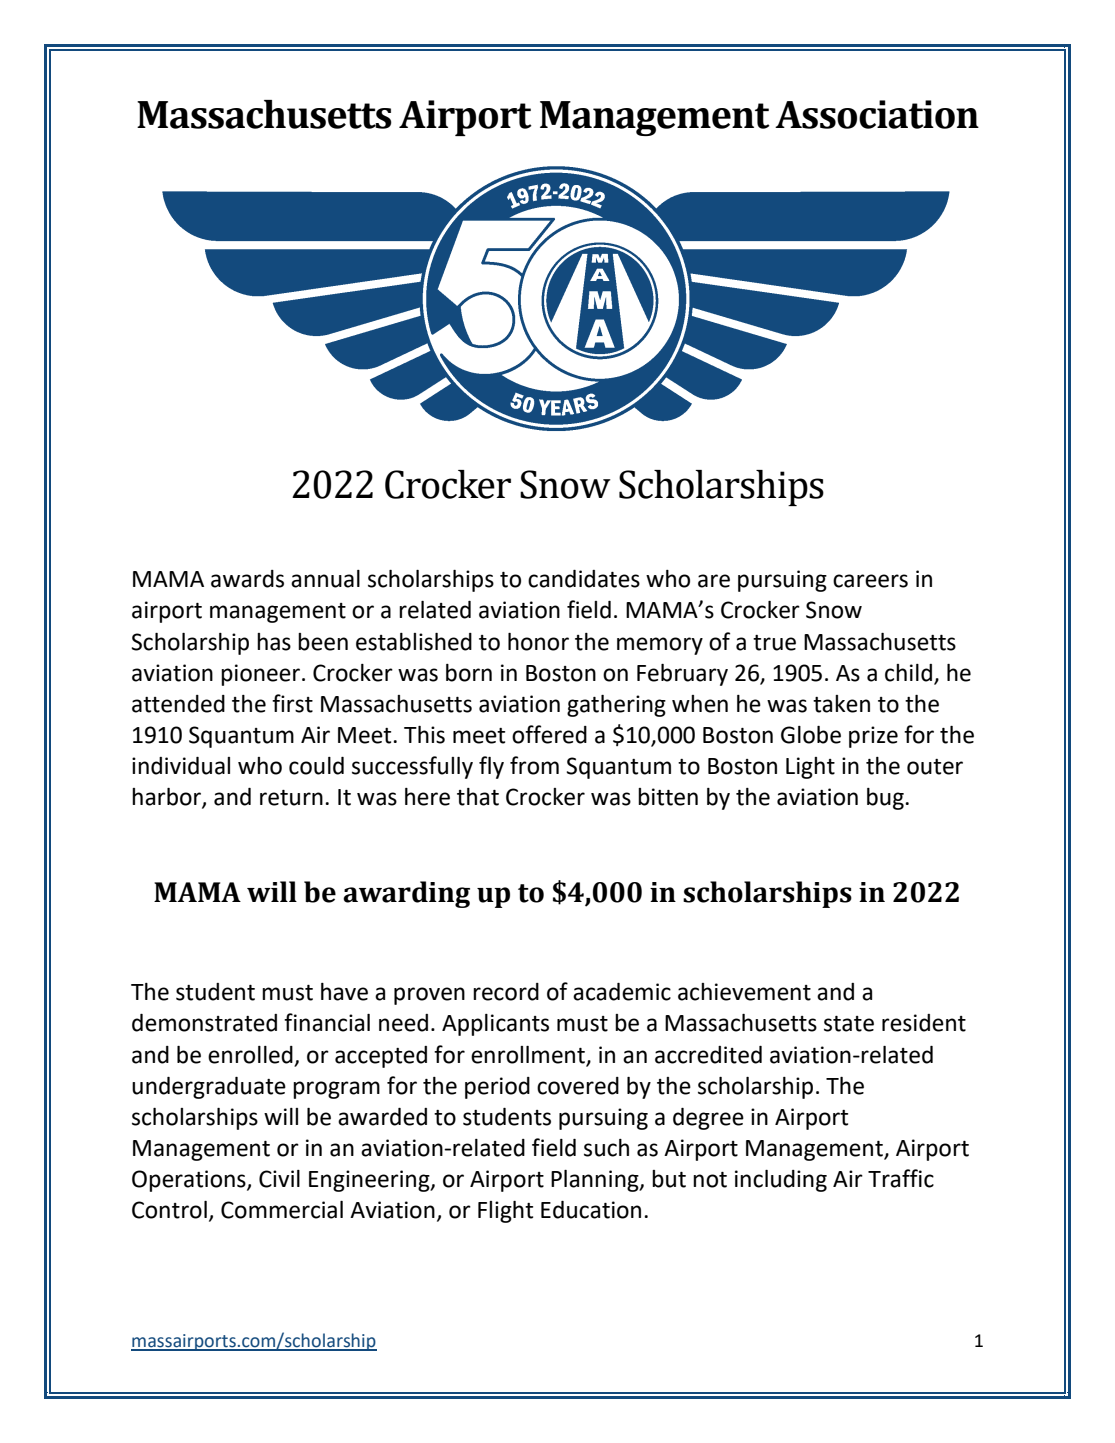 The image size is (1115, 1443). Describe the element at coordinates (325, 579) in the image. I see `annual` at that location.
